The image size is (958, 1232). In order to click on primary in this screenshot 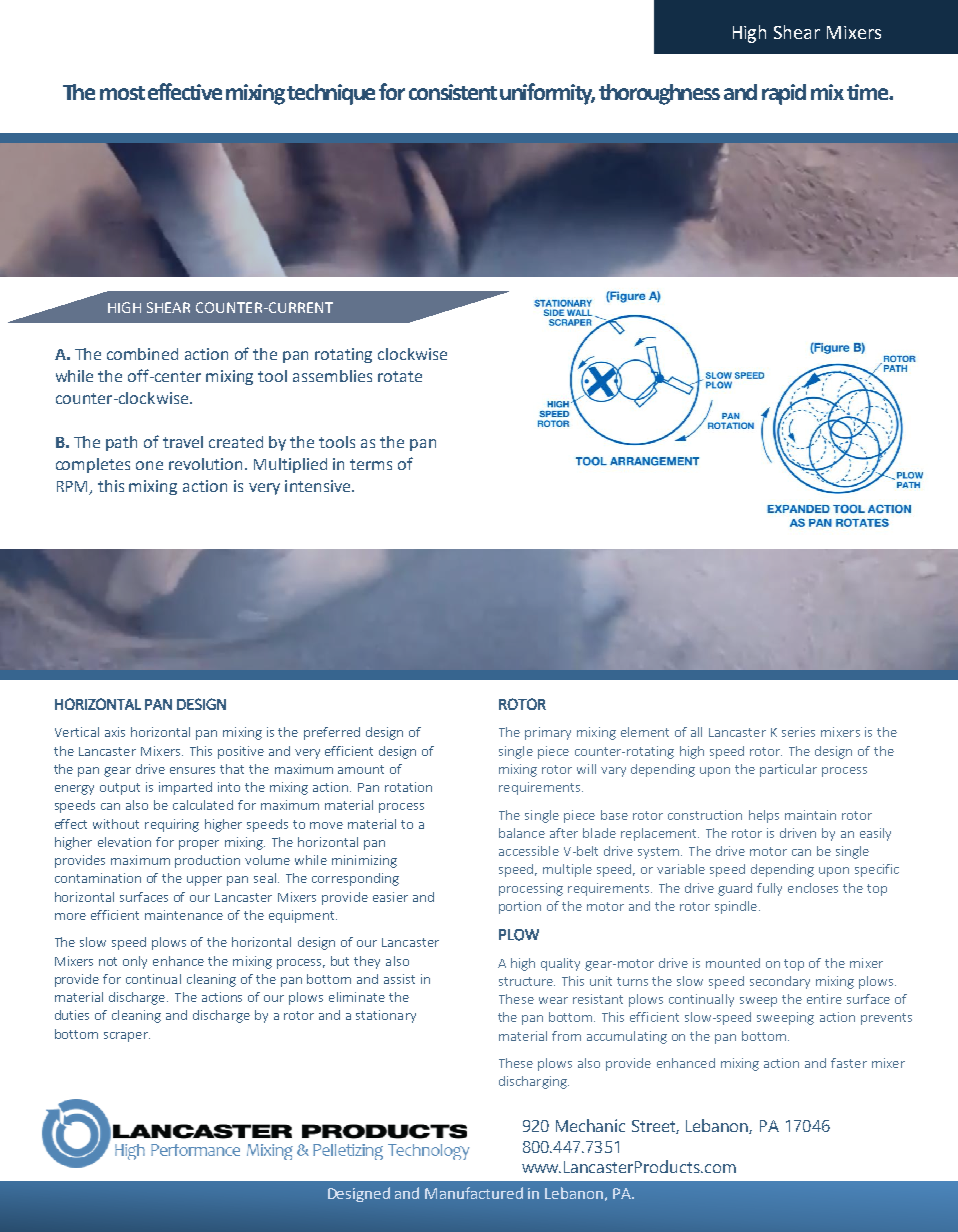, I will do `click(548, 733)`.
